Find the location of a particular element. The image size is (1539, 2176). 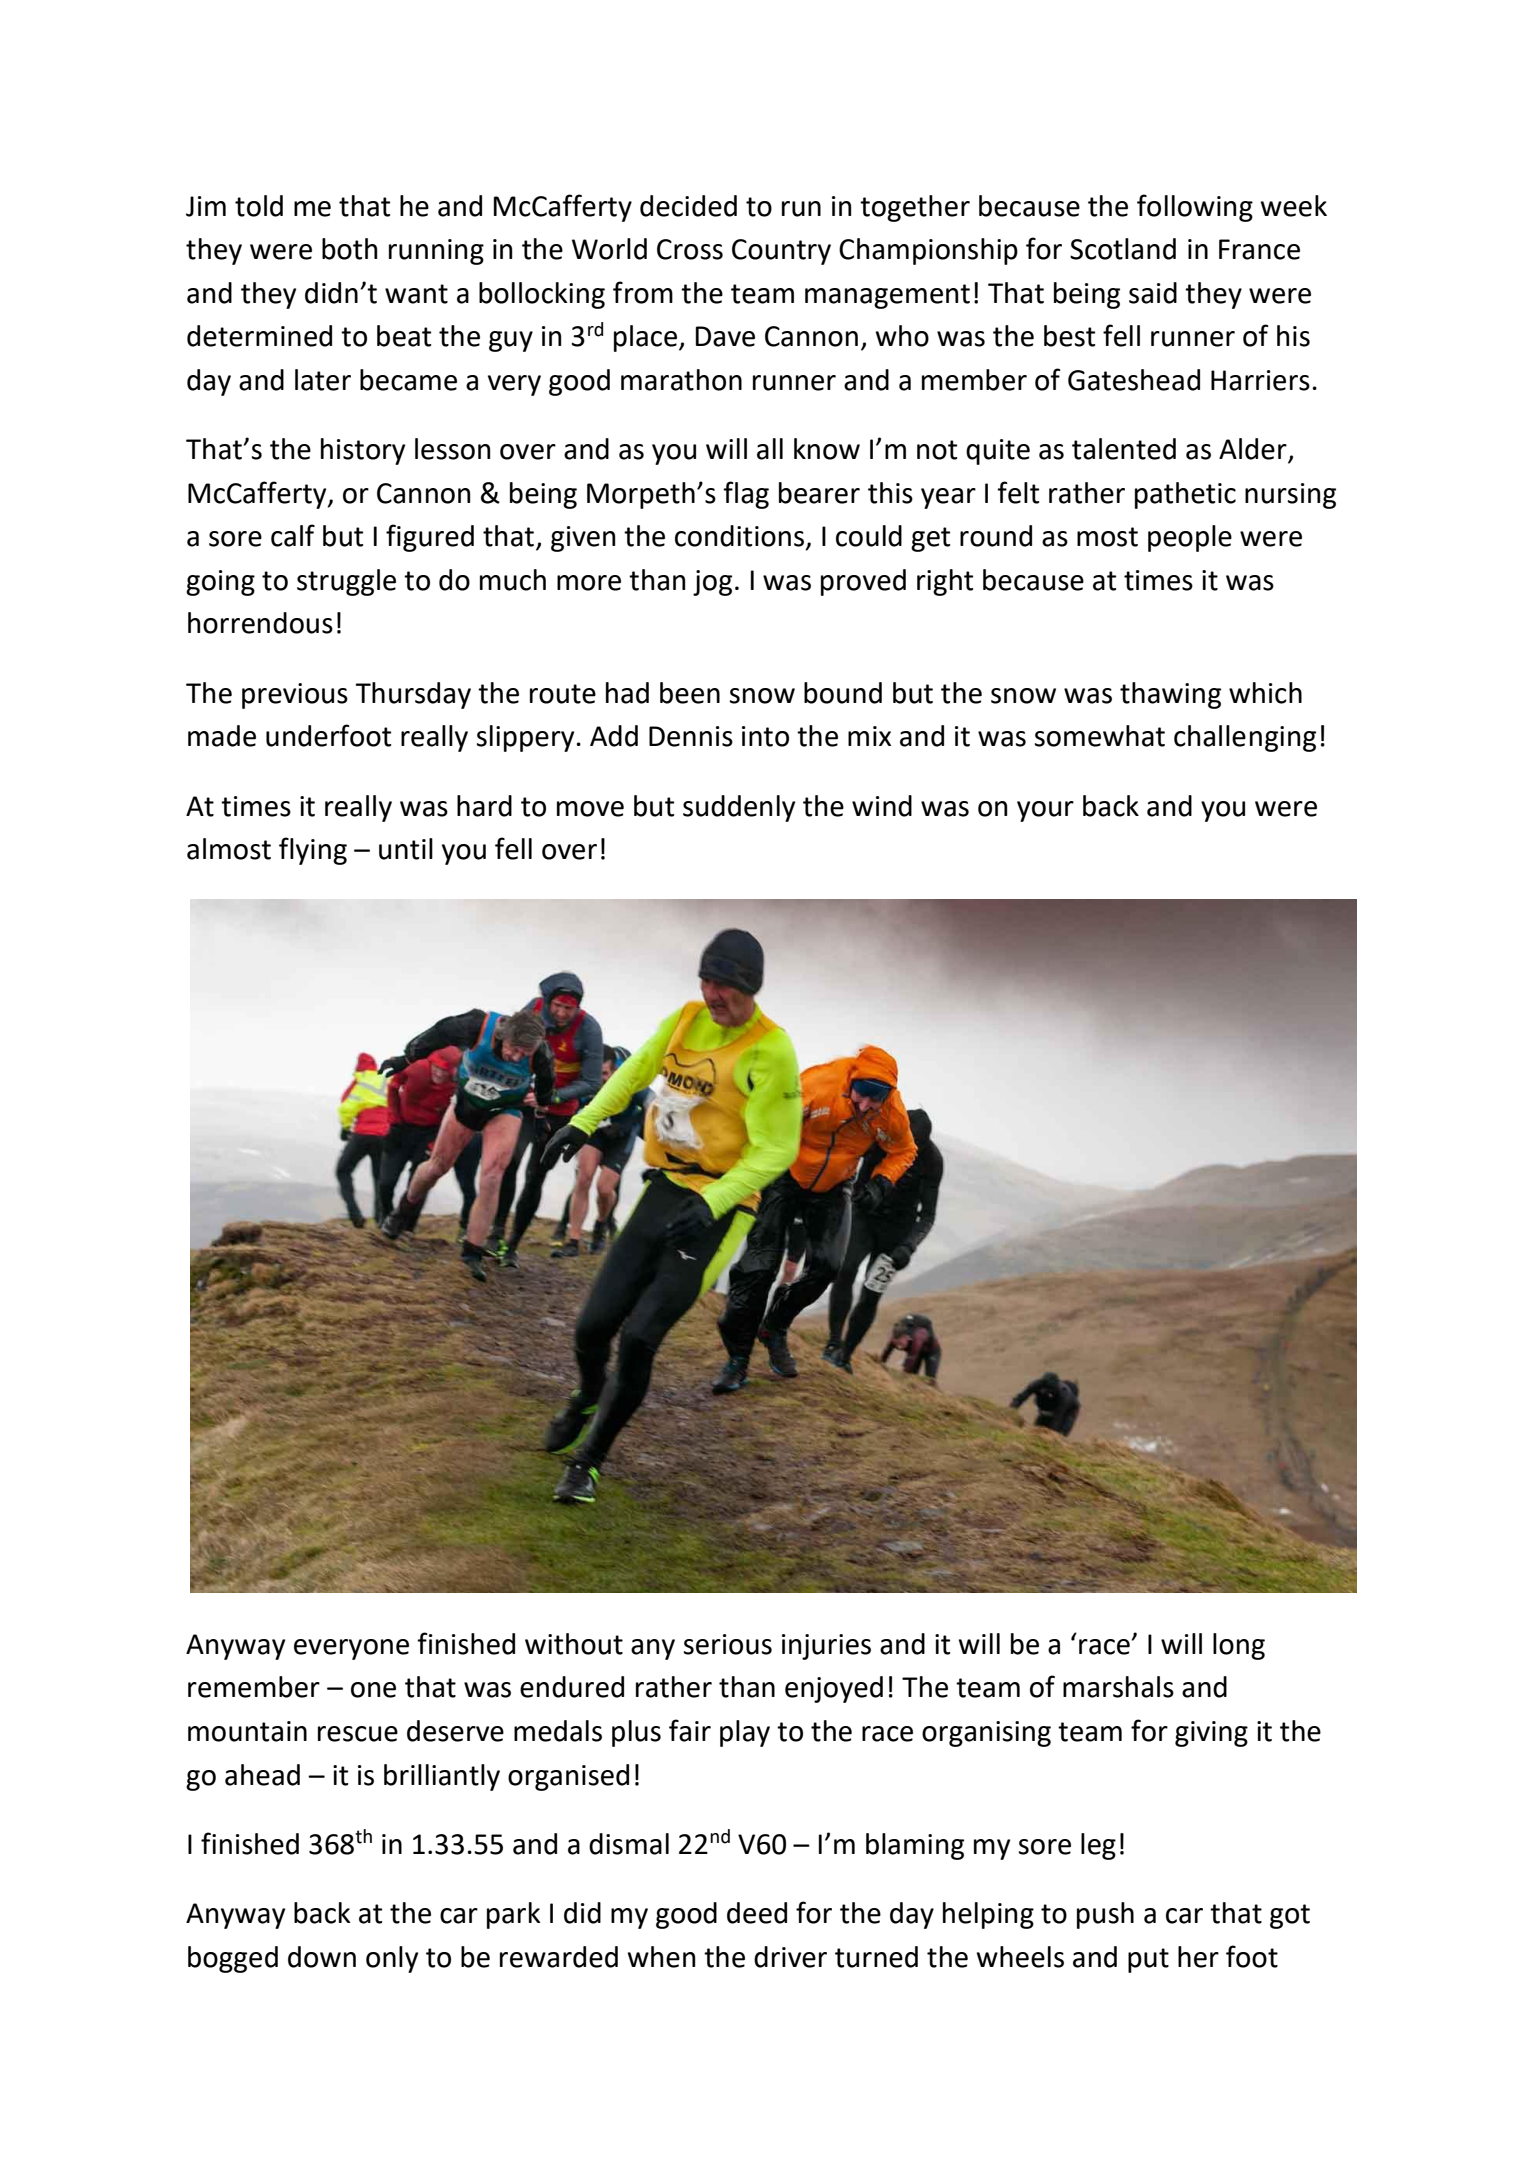

your is located at coordinates (1045, 811).
